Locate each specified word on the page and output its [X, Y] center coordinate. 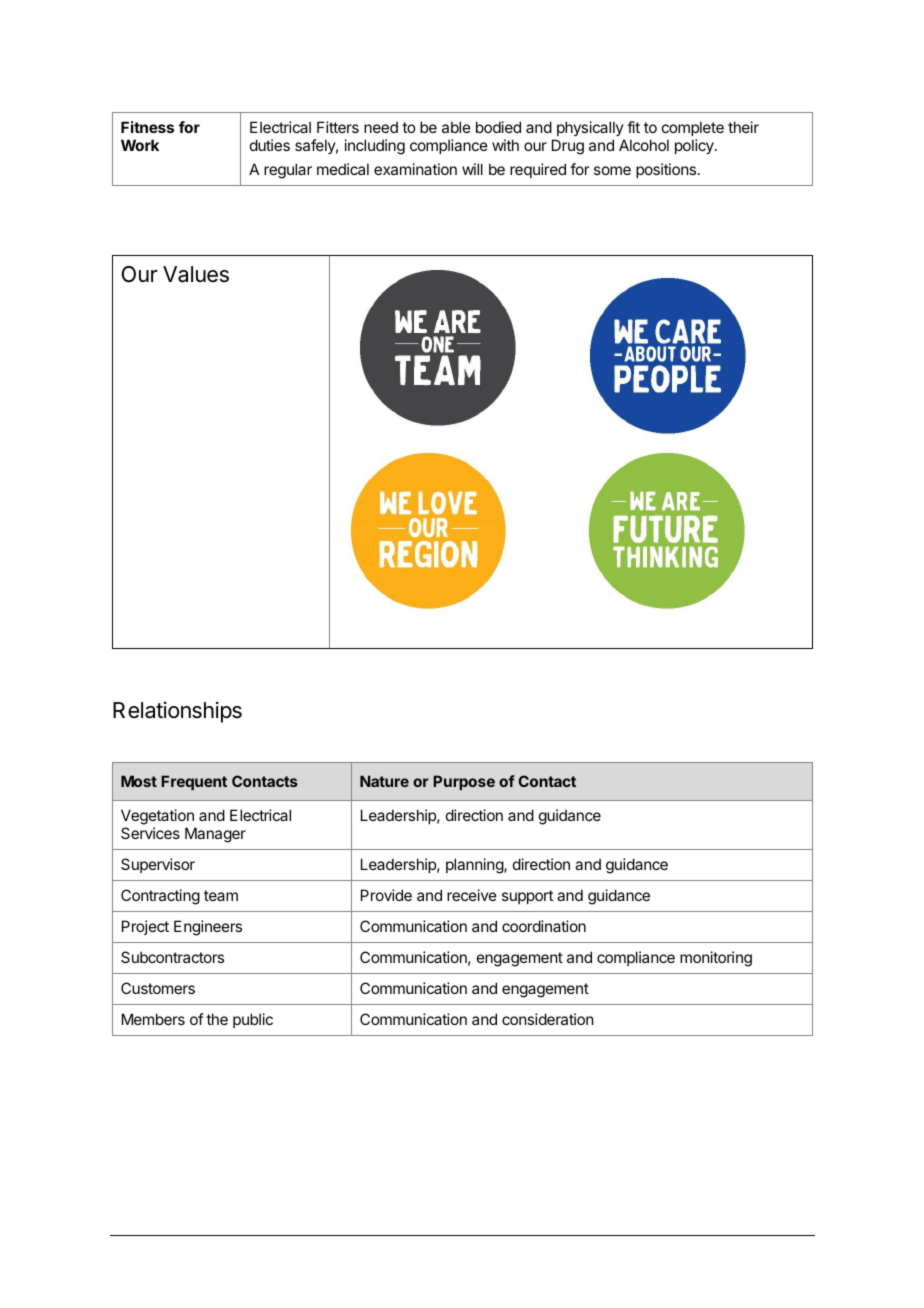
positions [667, 170]
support [527, 897]
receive [472, 895]
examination [415, 169]
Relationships [177, 712]
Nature [384, 781]
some [612, 170]
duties [270, 145]
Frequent [194, 782]
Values [196, 274]
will [472, 169]
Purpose [464, 782]
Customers [158, 988]
